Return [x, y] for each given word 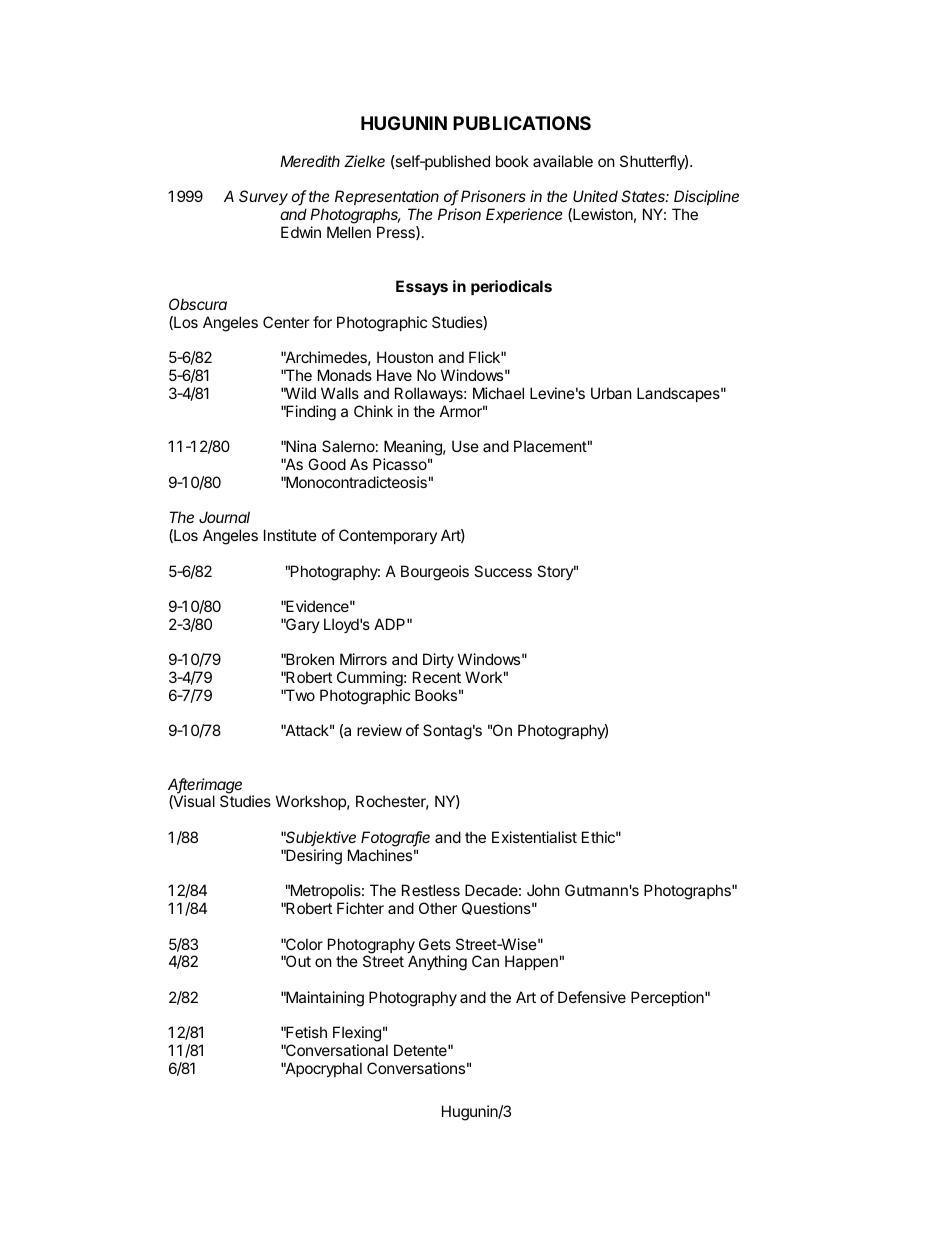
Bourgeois [435, 573]
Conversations [416, 1068]
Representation [388, 199]
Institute [290, 535]
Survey [263, 197]
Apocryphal [323, 1069]
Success [503, 571]
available [563, 161]
